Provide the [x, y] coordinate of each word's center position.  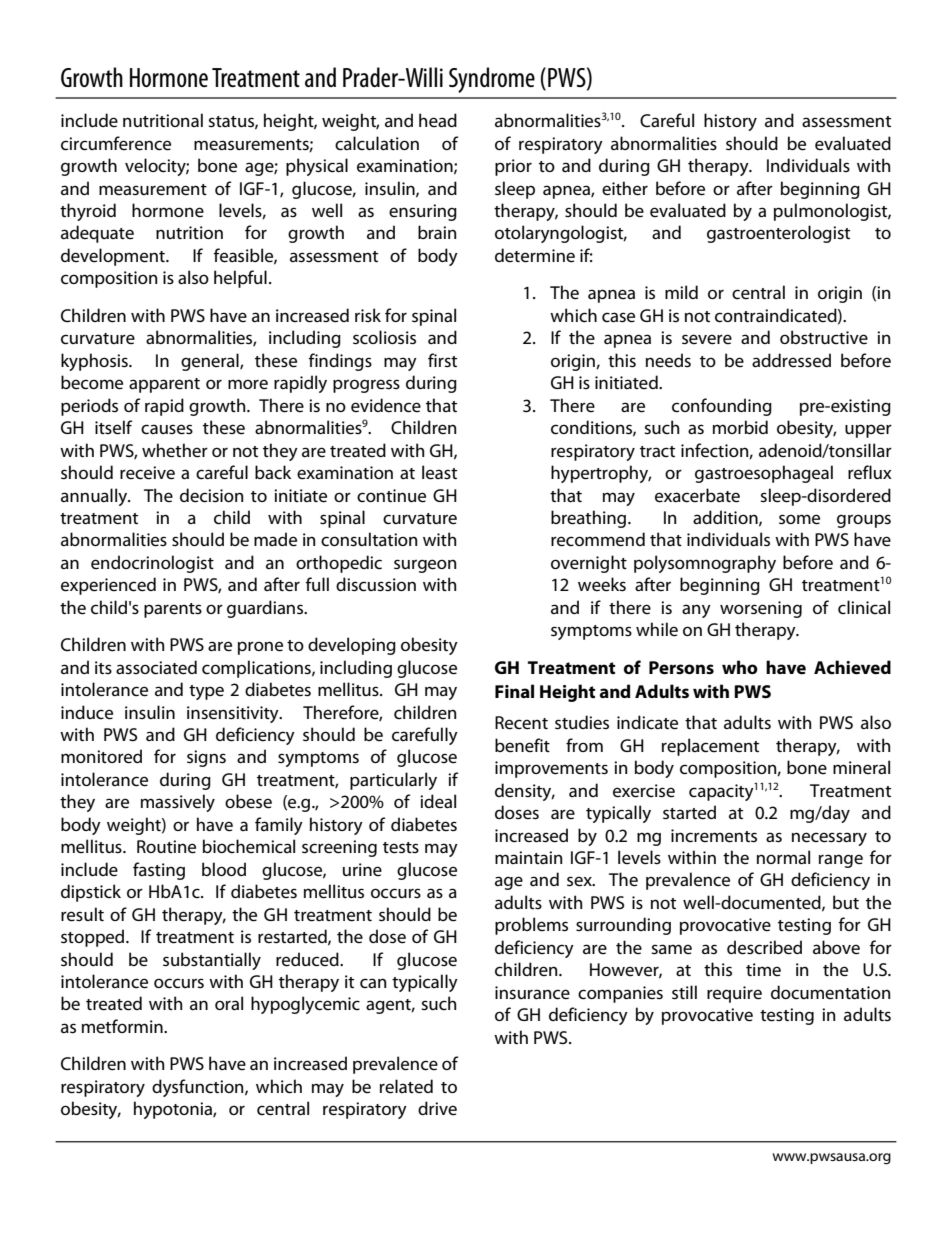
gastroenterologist [778, 234]
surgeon [425, 566]
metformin [123, 1026]
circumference [116, 143]
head [438, 120]
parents [173, 610]
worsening [761, 609]
